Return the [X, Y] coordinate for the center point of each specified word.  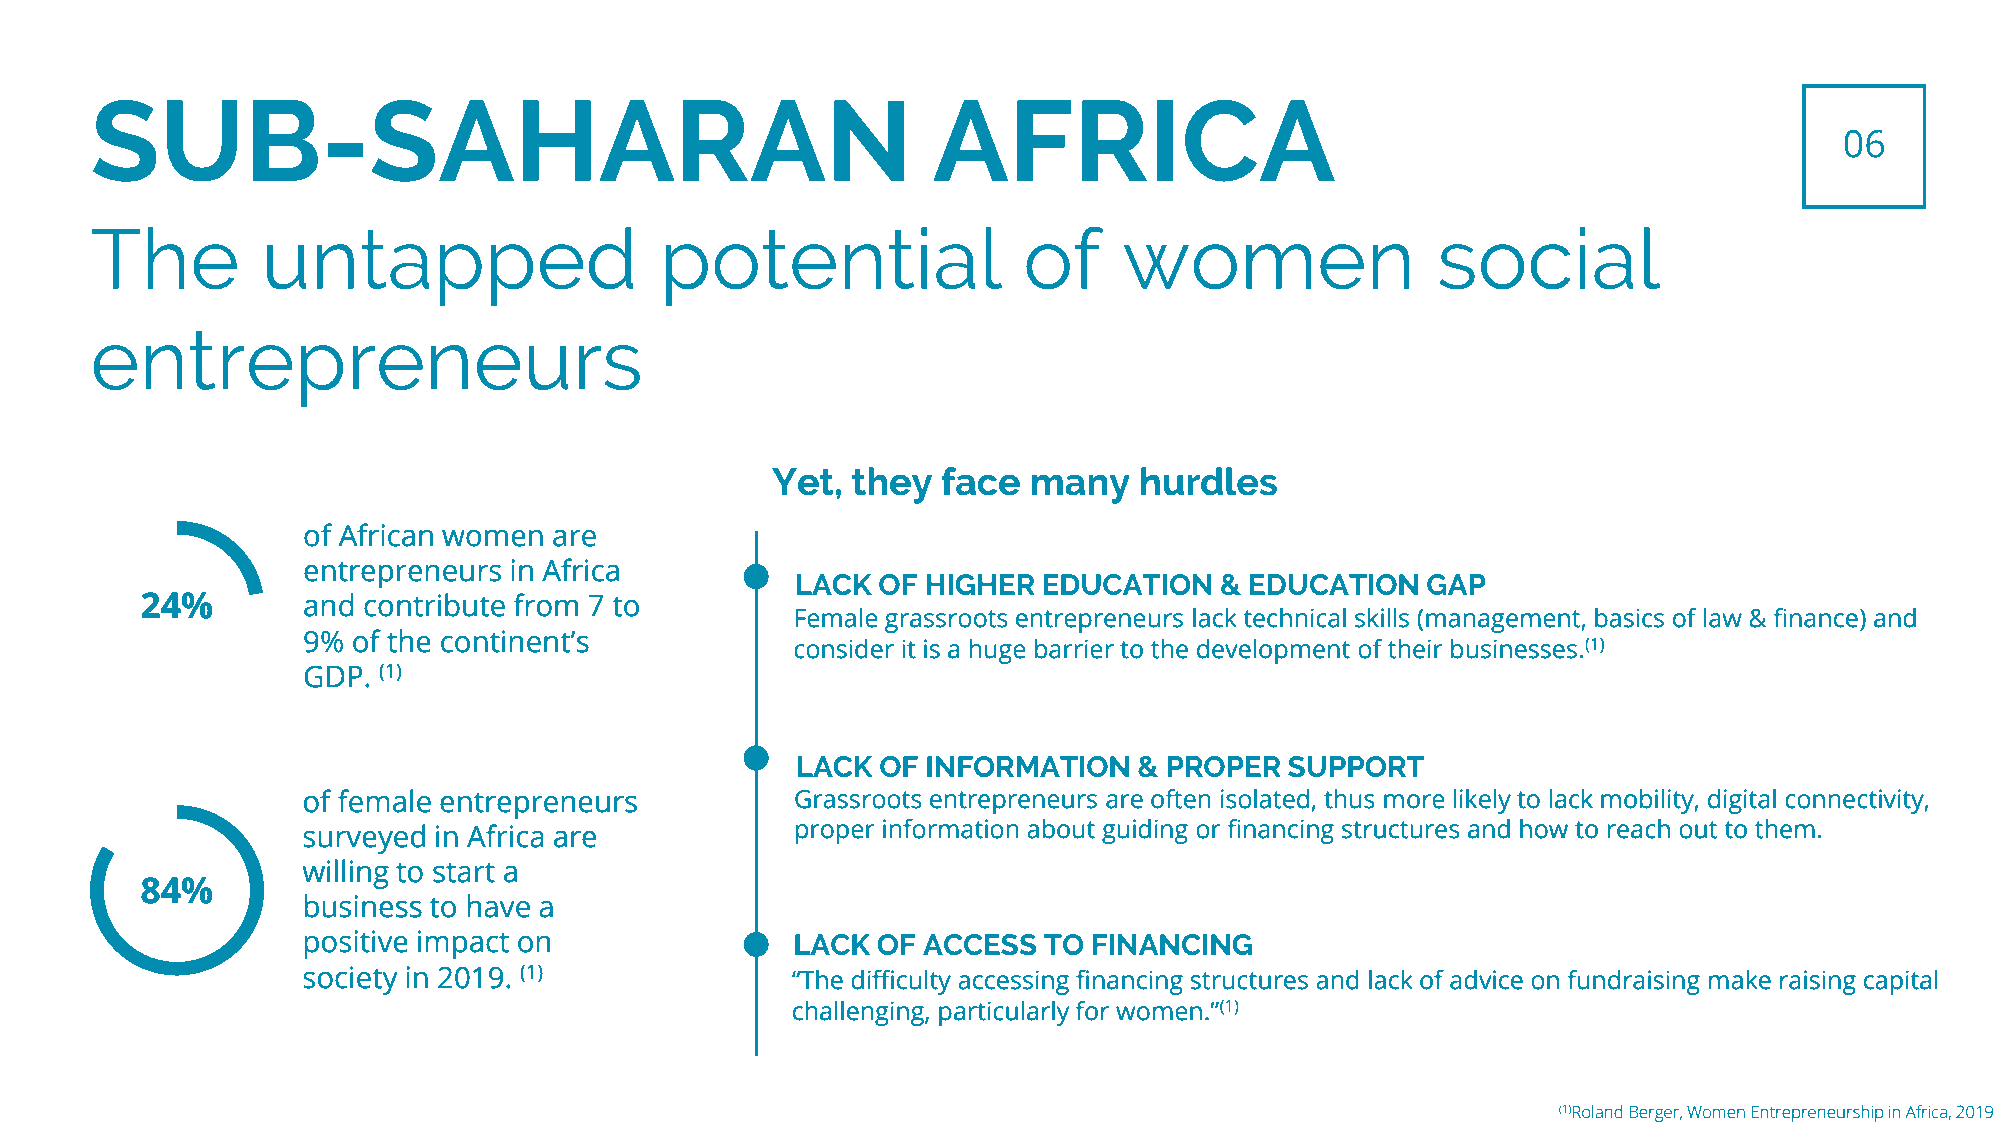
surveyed [364, 839]
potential [834, 267]
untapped [450, 267]
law [1723, 617]
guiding [1145, 831]
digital [1742, 801]
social [1549, 258]
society [350, 980]
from [545, 605]
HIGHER [981, 584]
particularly [1004, 1013]
